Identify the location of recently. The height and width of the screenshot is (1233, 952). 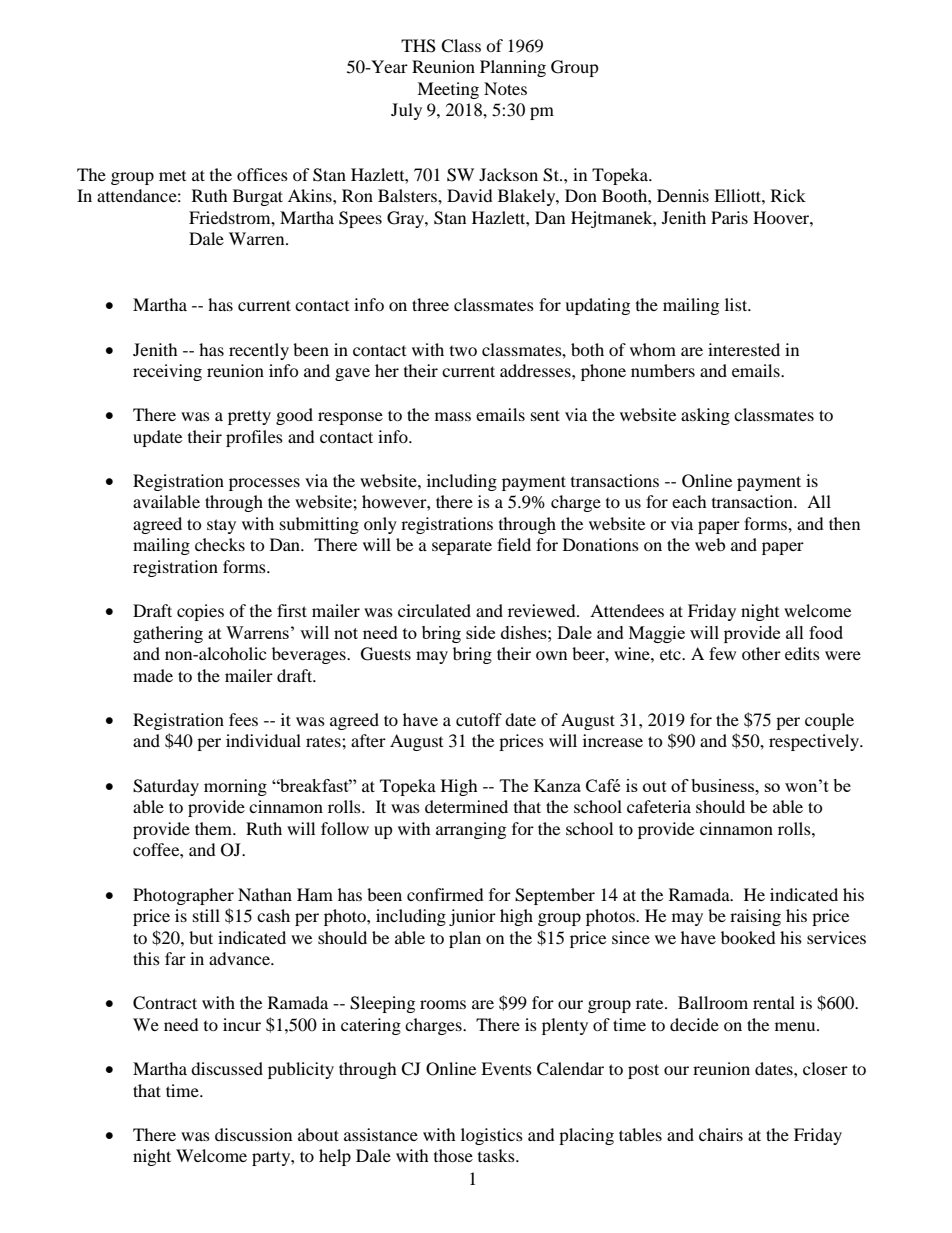
(259, 351).
